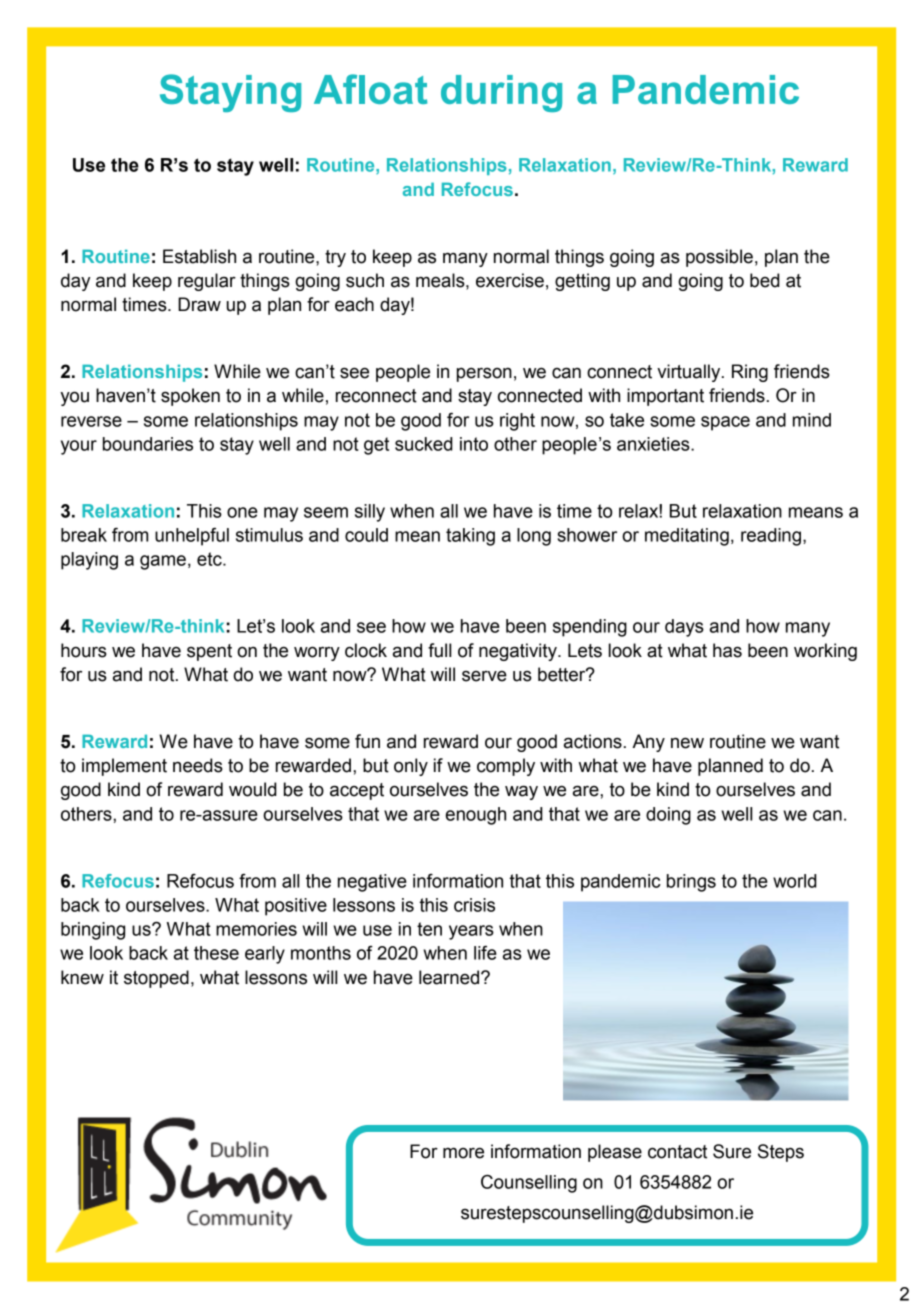 The image size is (924, 1308). Describe the element at coordinates (719, 258) in the image. I see `possible` at that location.
